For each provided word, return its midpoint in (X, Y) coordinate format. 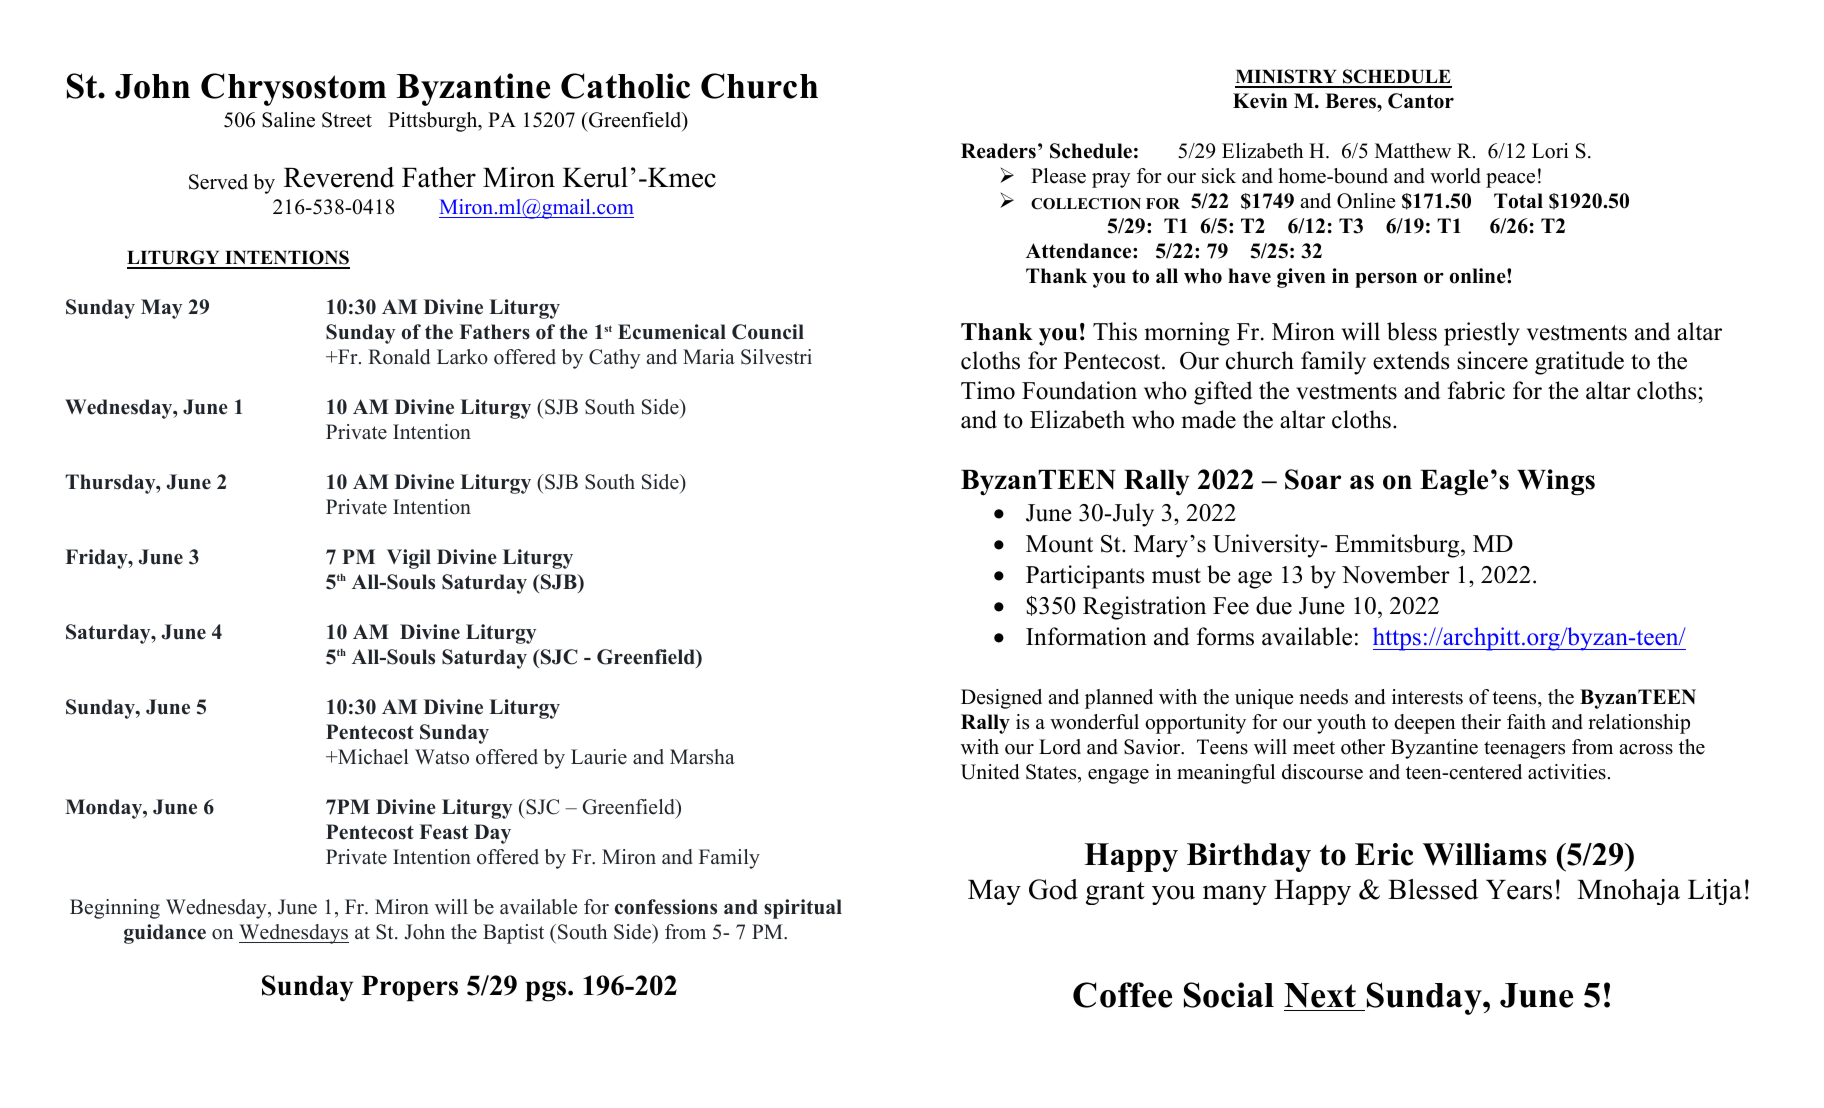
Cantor (1421, 101)
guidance (165, 934)
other (1363, 747)
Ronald (399, 357)
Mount (1059, 544)
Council (768, 332)
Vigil (409, 559)
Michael (372, 757)
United (990, 772)
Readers (998, 151)
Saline (288, 120)
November (1396, 574)
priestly (1482, 334)
